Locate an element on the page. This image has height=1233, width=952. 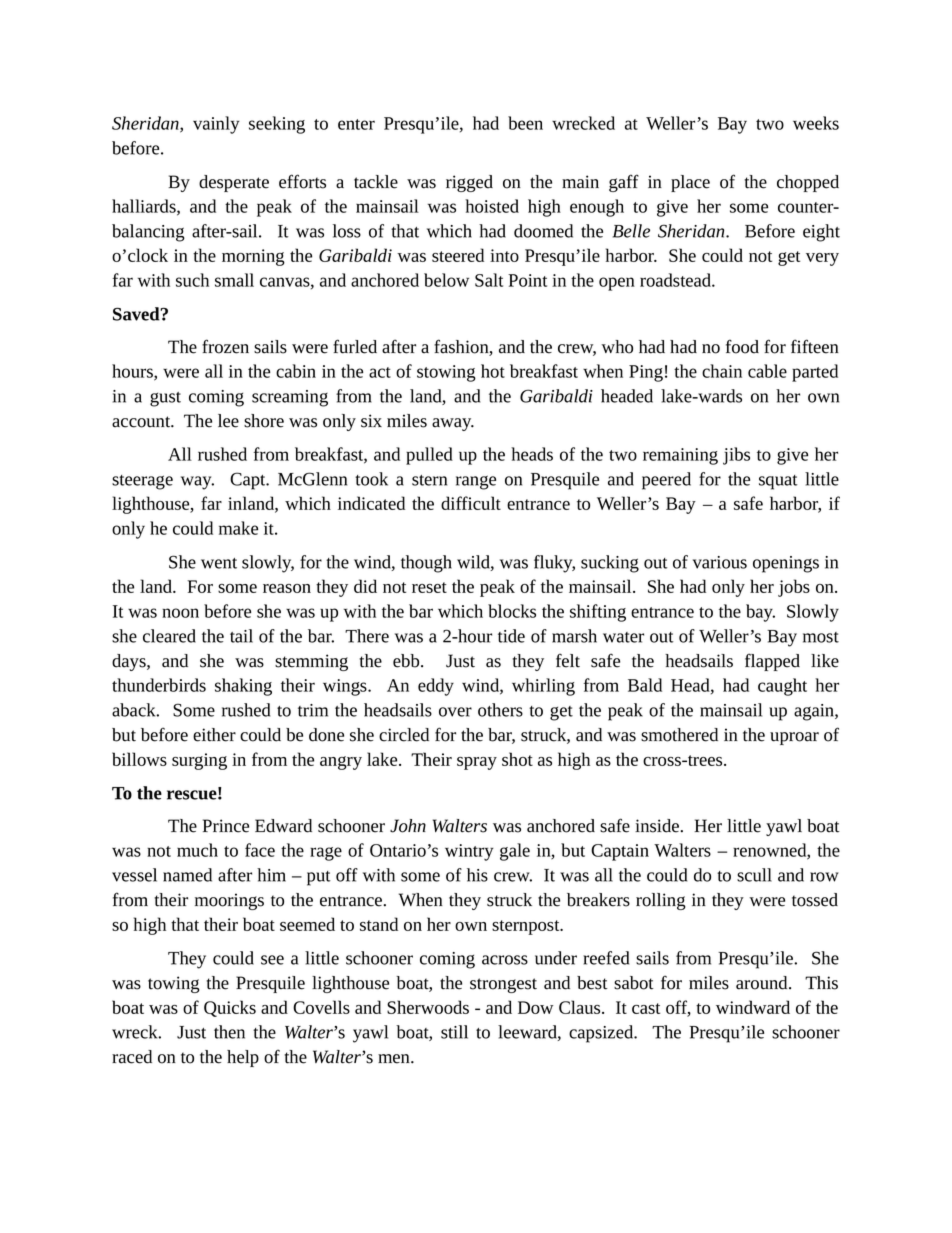
still is located at coordinates (454, 1032).
